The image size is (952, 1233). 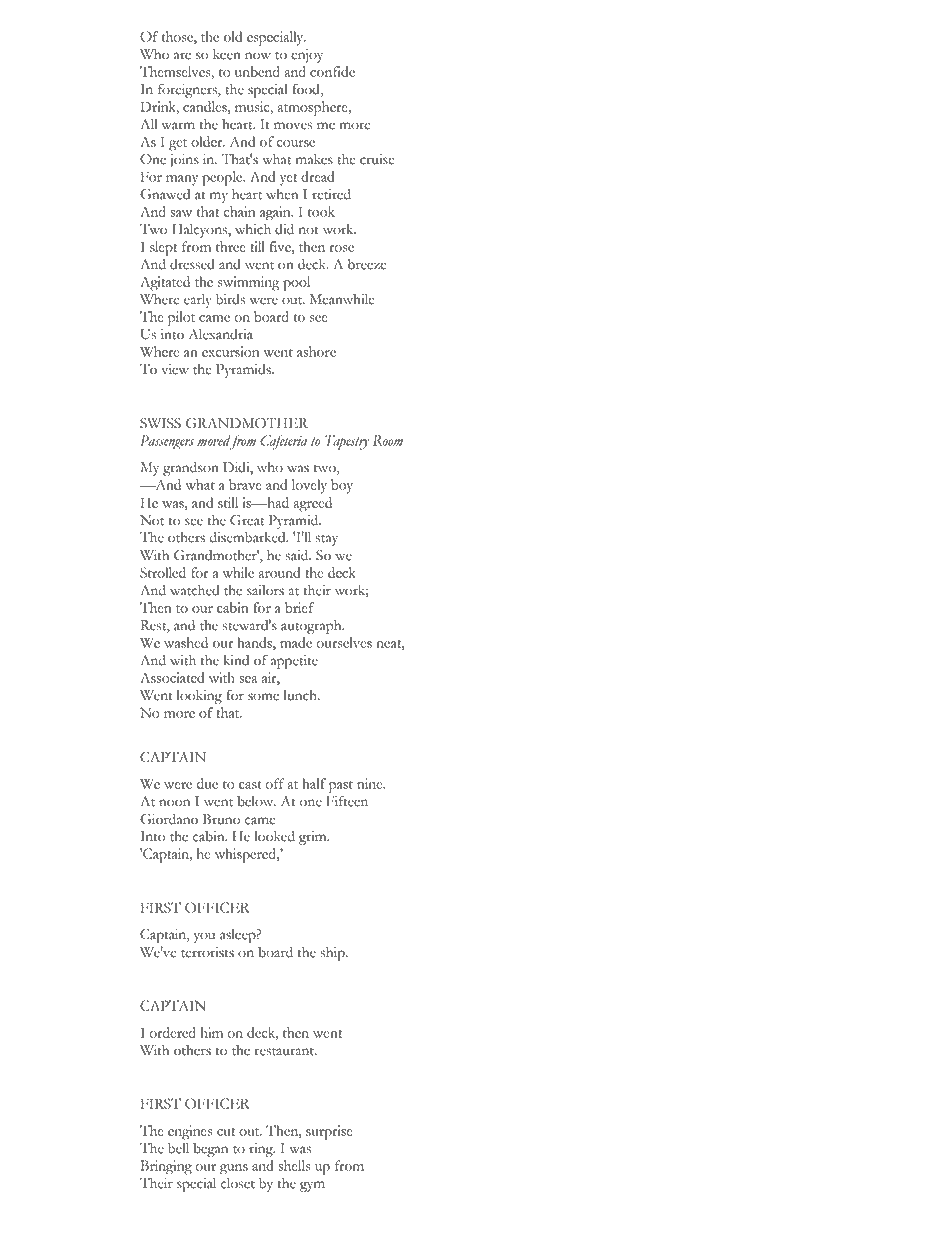 What do you see at coordinates (190, 1132) in the document?
I see `engines` at bounding box center [190, 1132].
